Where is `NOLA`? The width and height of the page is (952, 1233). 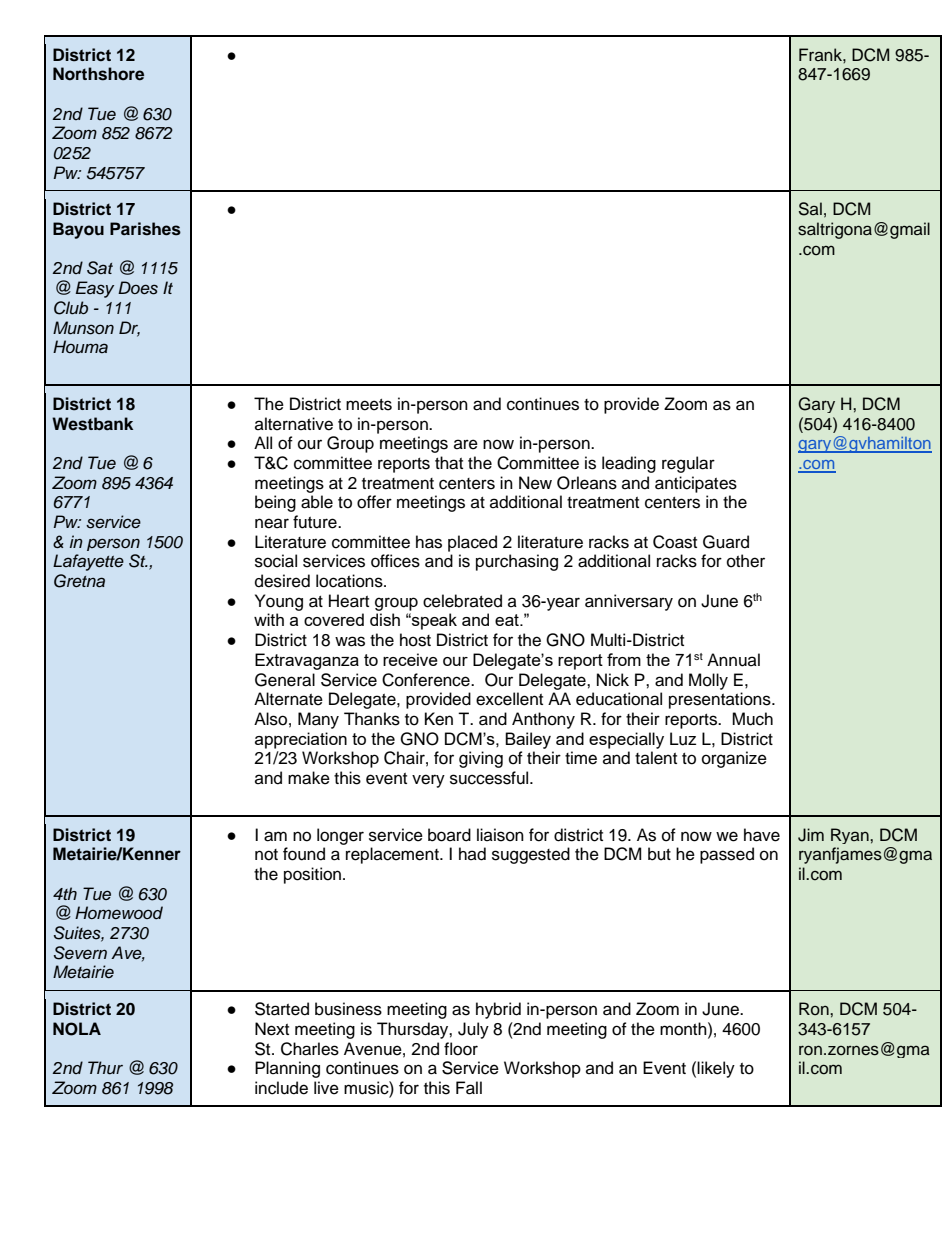
NOLA is located at coordinates (77, 1029).
